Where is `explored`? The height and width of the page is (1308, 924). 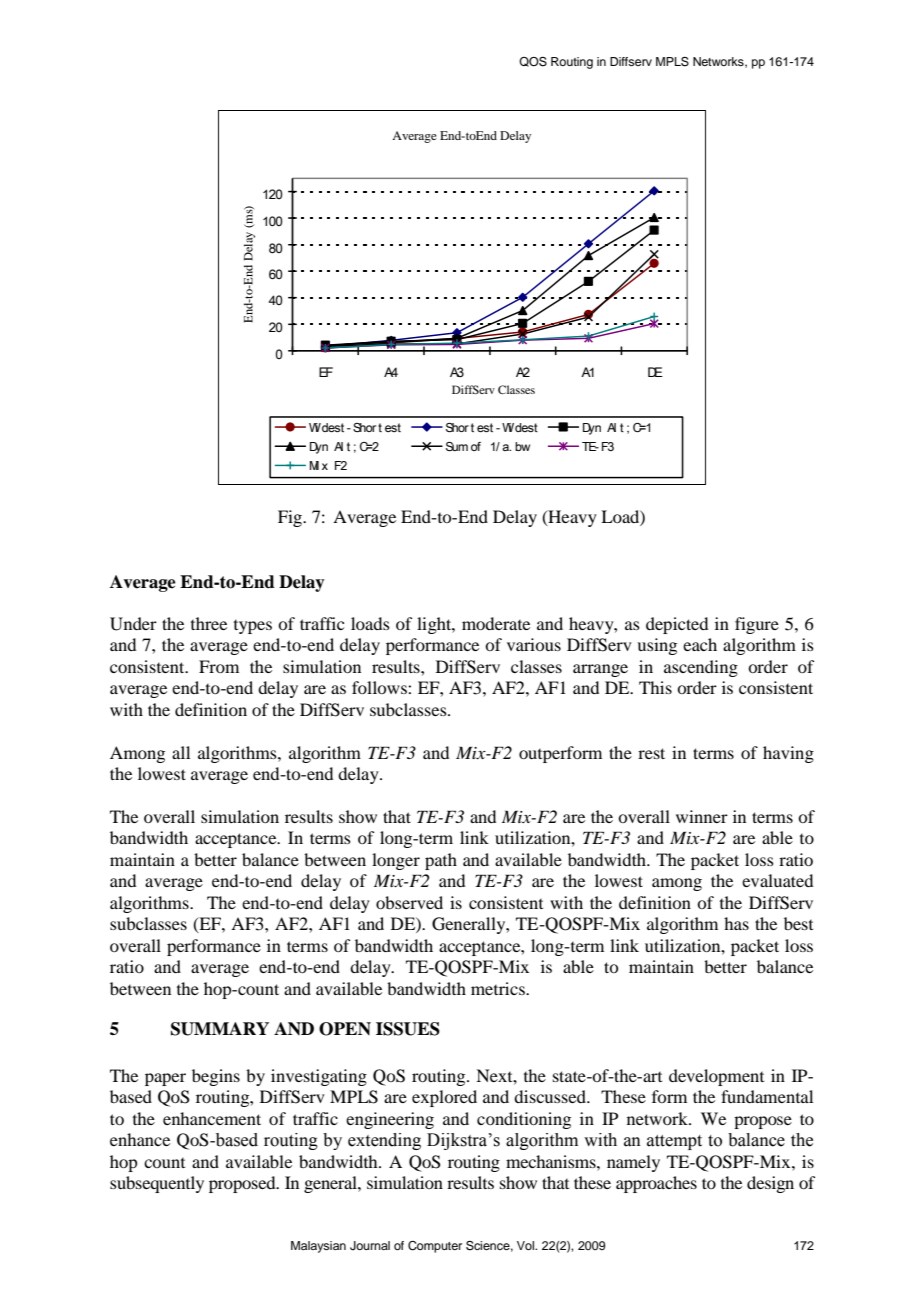
explored is located at coordinates (444, 1098).
